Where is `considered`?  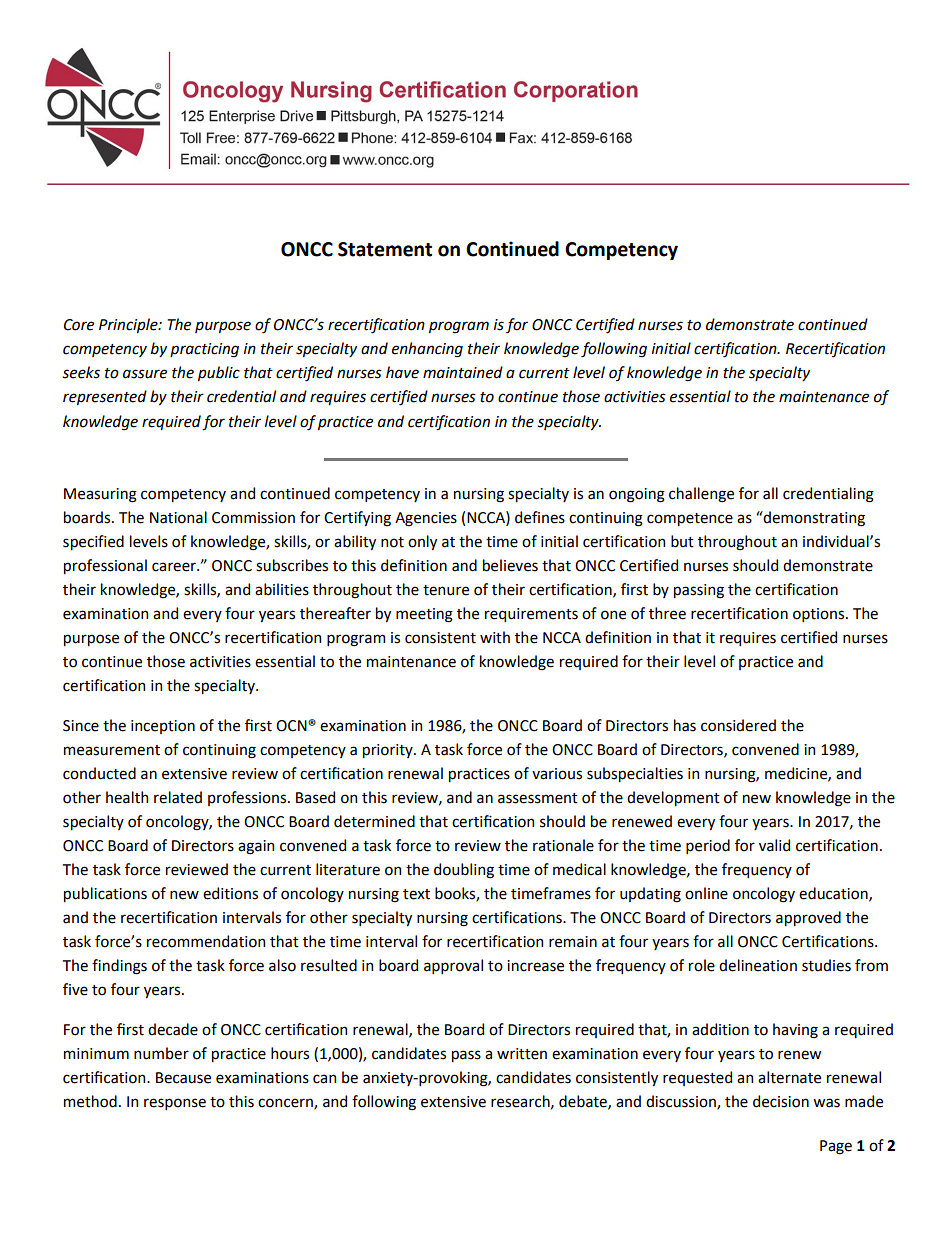
considered is located at coordinates (738, 725).
